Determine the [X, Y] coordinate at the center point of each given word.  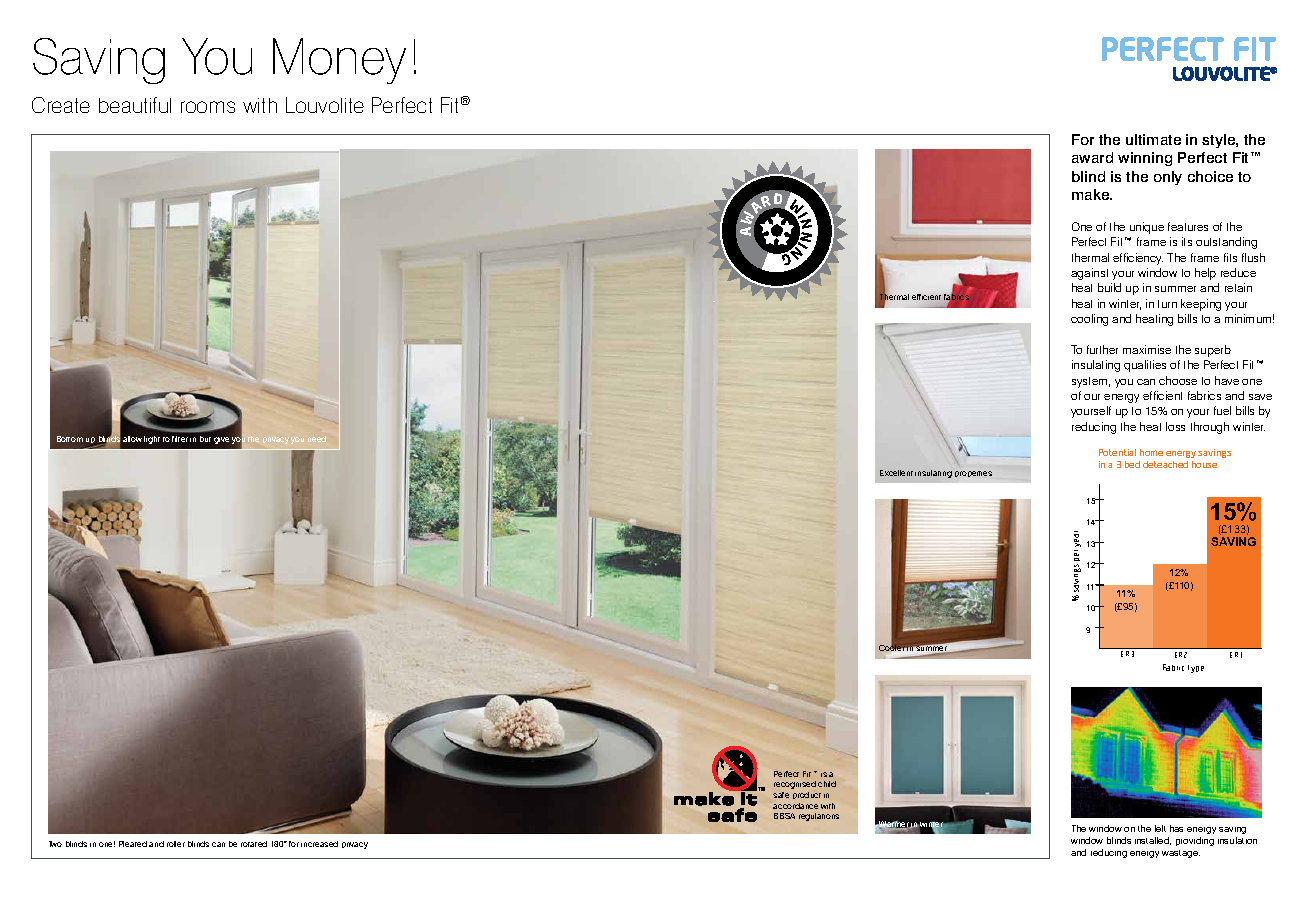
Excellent [896, 473]
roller [176, 844]
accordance [795, 806]
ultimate [1153, 139]
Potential [1117, 452]
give [221, 440]
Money [339, 61]
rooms [208, 107]
